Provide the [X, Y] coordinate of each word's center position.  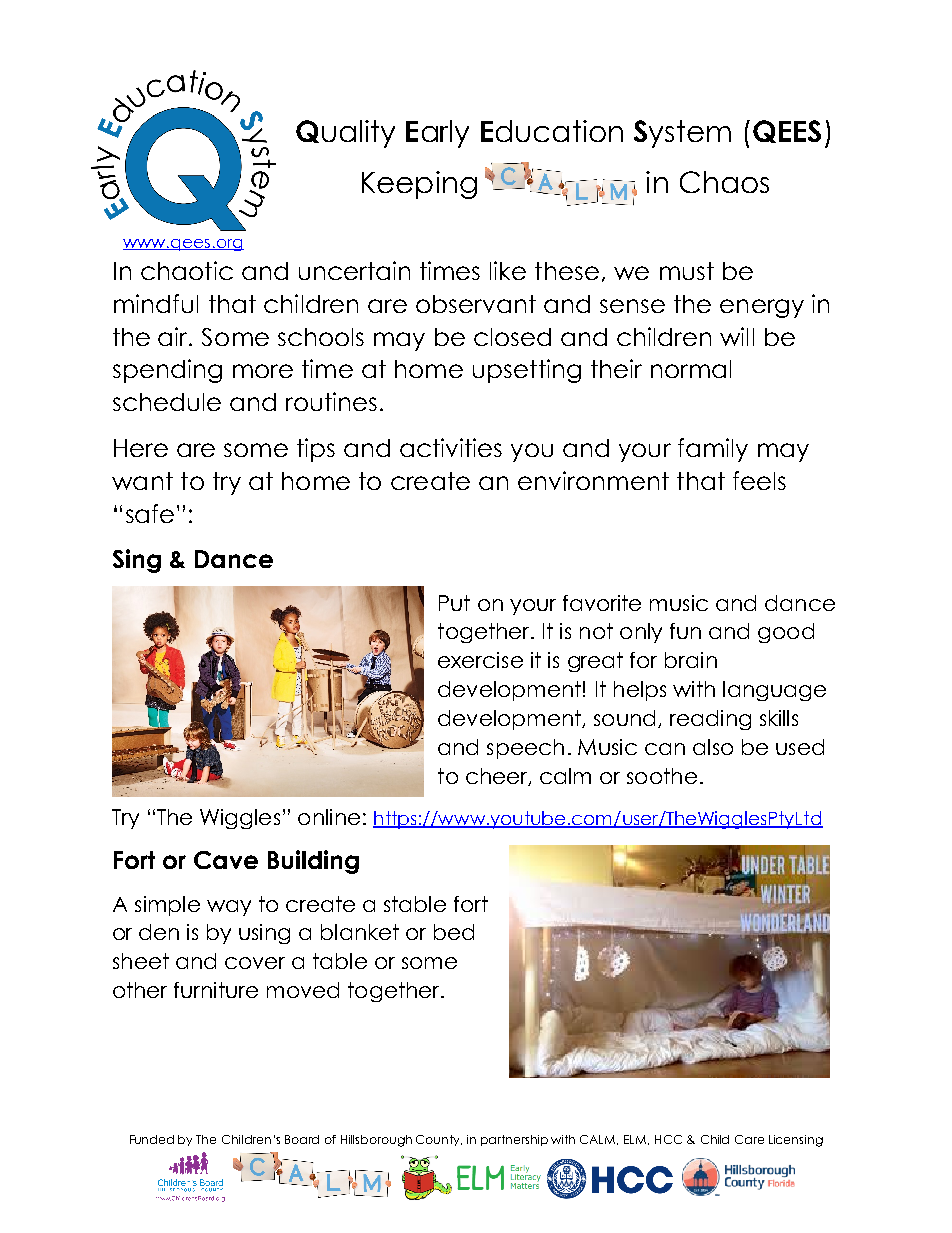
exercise [480, 660]
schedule [167, 402]
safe [150, 513]
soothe [662, 776]
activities [451, 447]
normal [691, 369]
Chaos [724, 182]
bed [454, 932]
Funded [152, 1139]
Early [437, 134]
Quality [345, 134]
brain [691, 660]
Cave [226, 860]
